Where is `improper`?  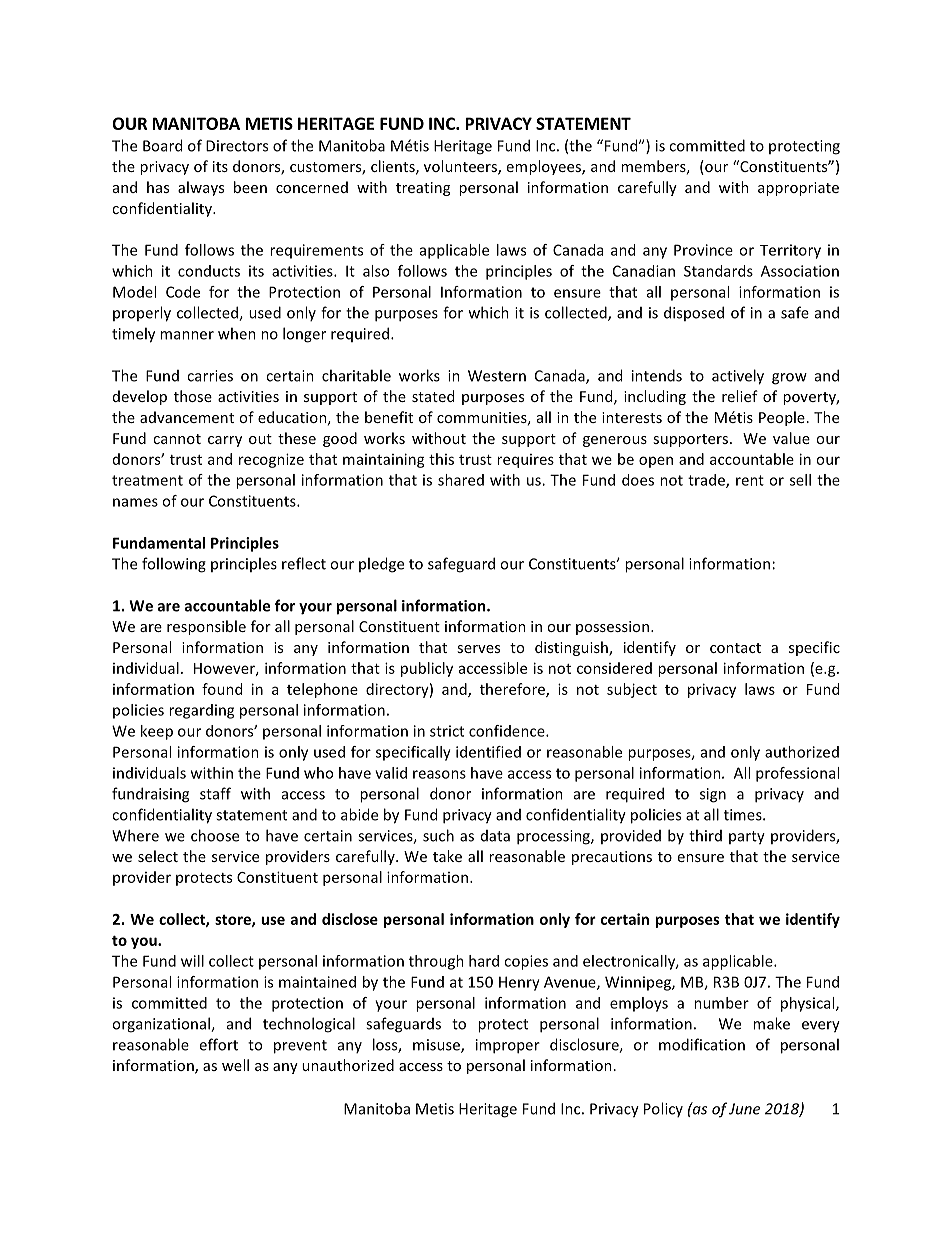 improper is located at coordinates (508, 1046).
